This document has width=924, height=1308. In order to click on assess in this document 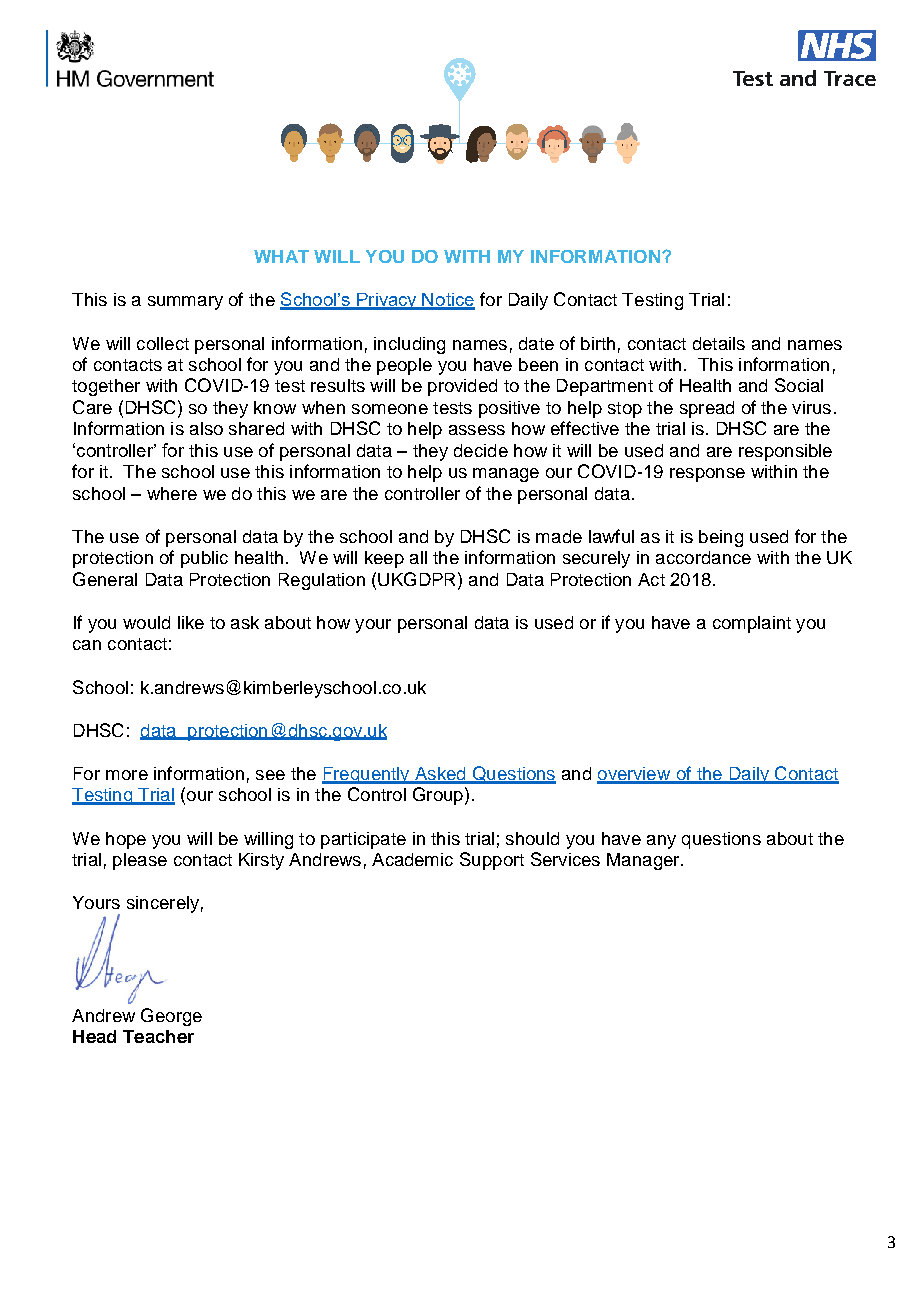, I will do `click(477, 430)`.
